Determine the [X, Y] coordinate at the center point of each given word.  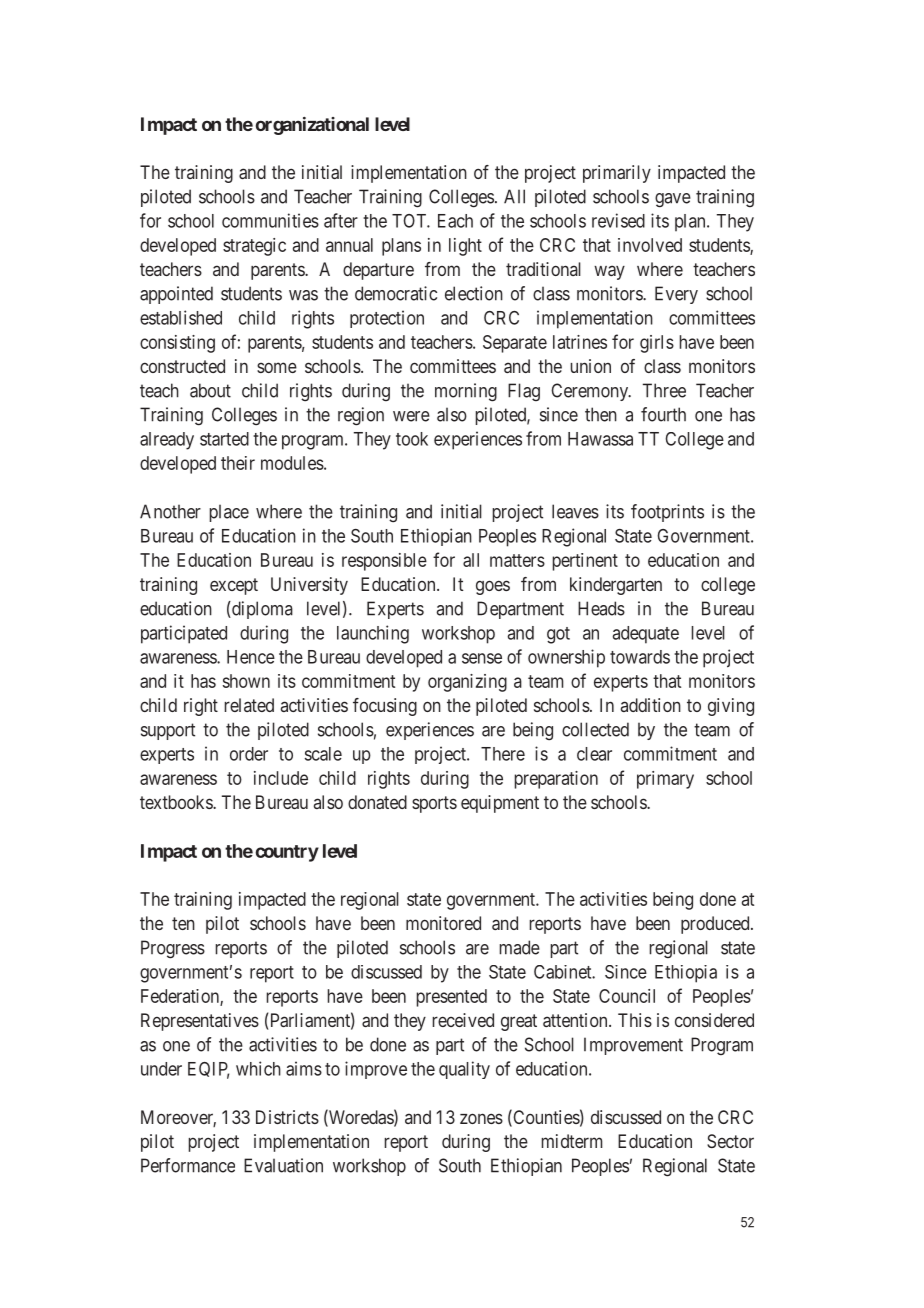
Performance [188, 1165]
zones [481, 1118]
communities [270, 220]
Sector [730, 1141]
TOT [411, 221]
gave [673, 200]
